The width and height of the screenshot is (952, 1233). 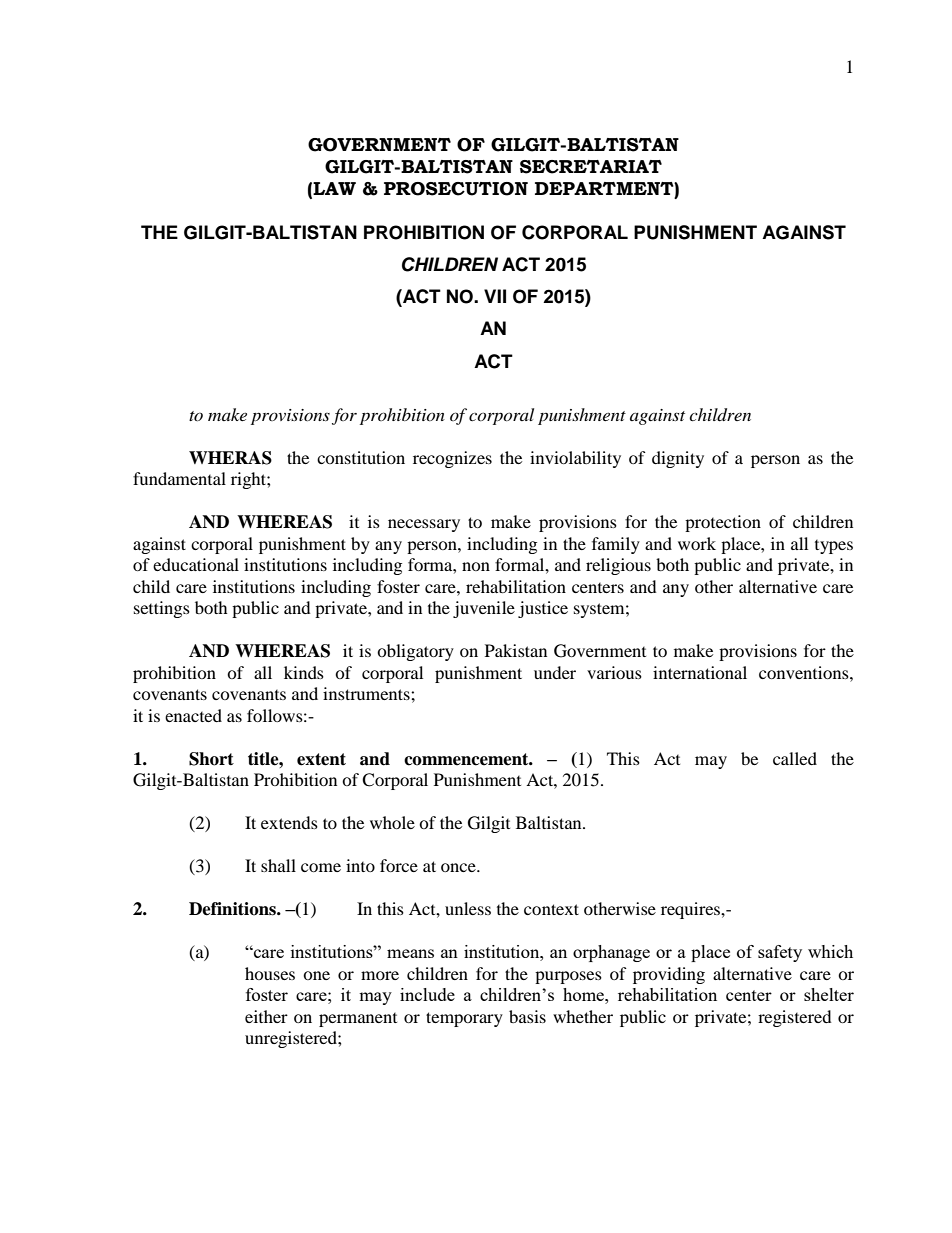 I want to click on juvenile, so click(x=484, y=609).
